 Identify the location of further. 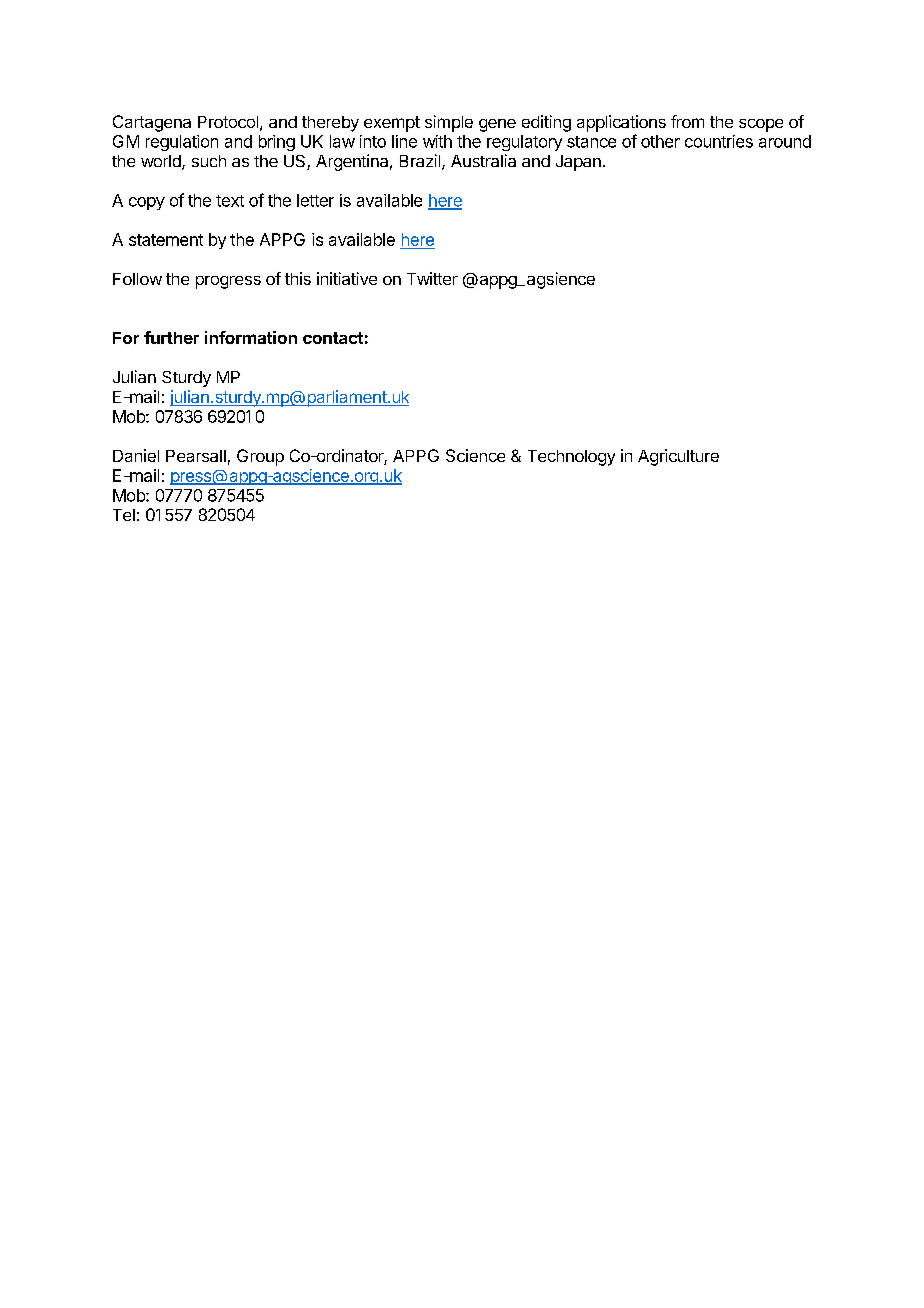
(171, 337).
